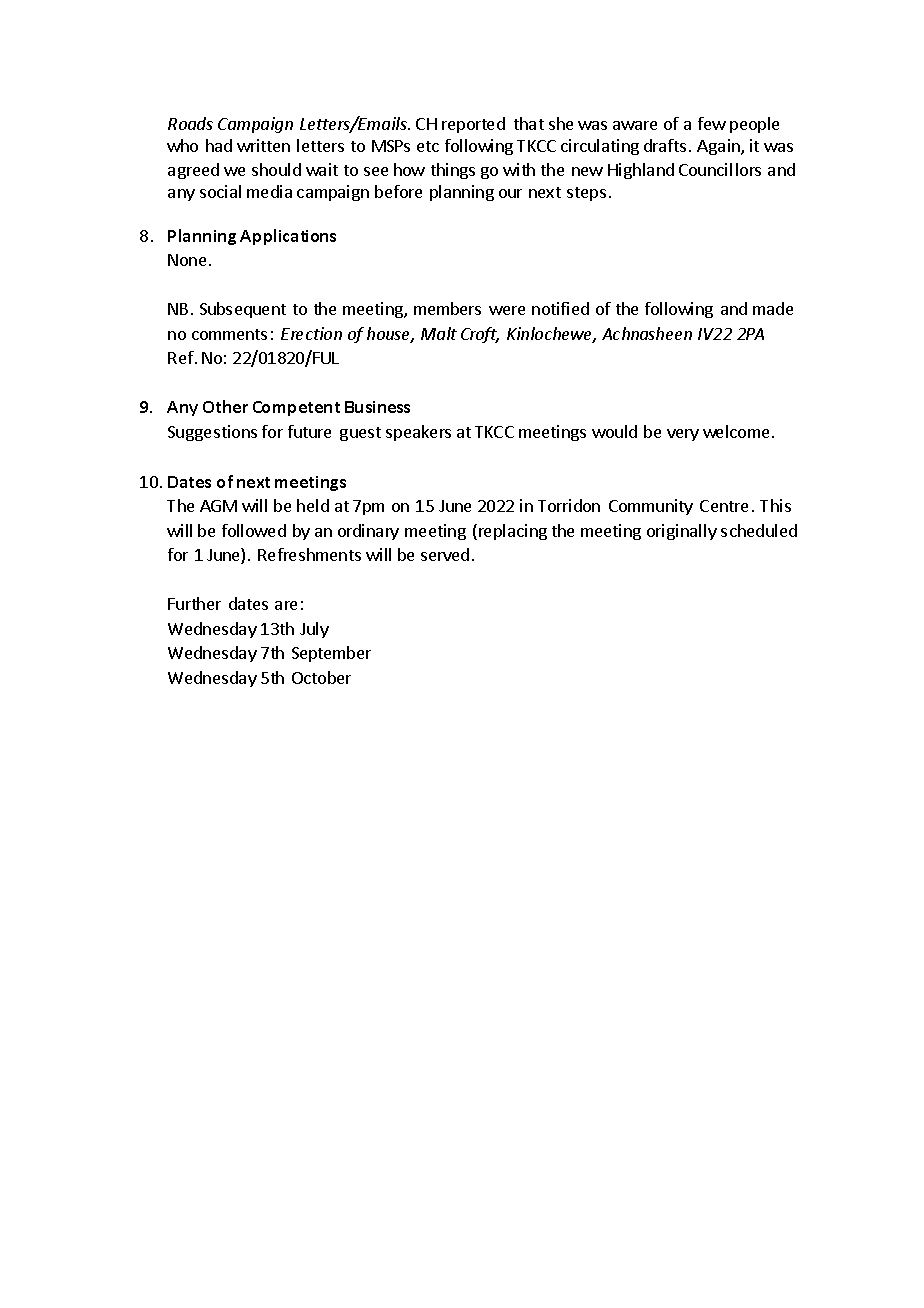 This screenshot has height=1308, width=924. Describe the element at coordinates (331, 654) in the screenshot. I see `September` at that location.
